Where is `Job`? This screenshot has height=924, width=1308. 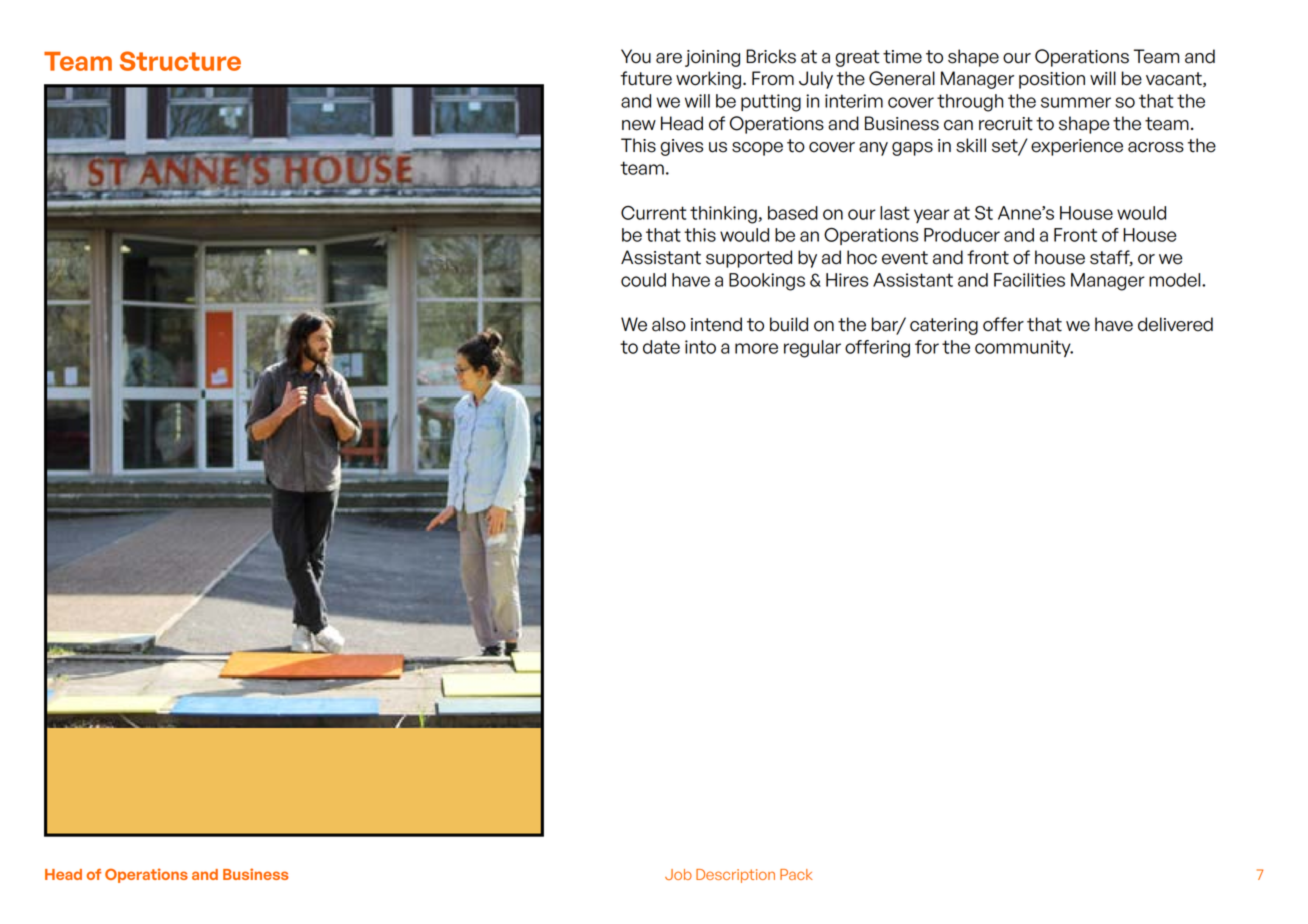 Job is located at coordinates (678, 874).
